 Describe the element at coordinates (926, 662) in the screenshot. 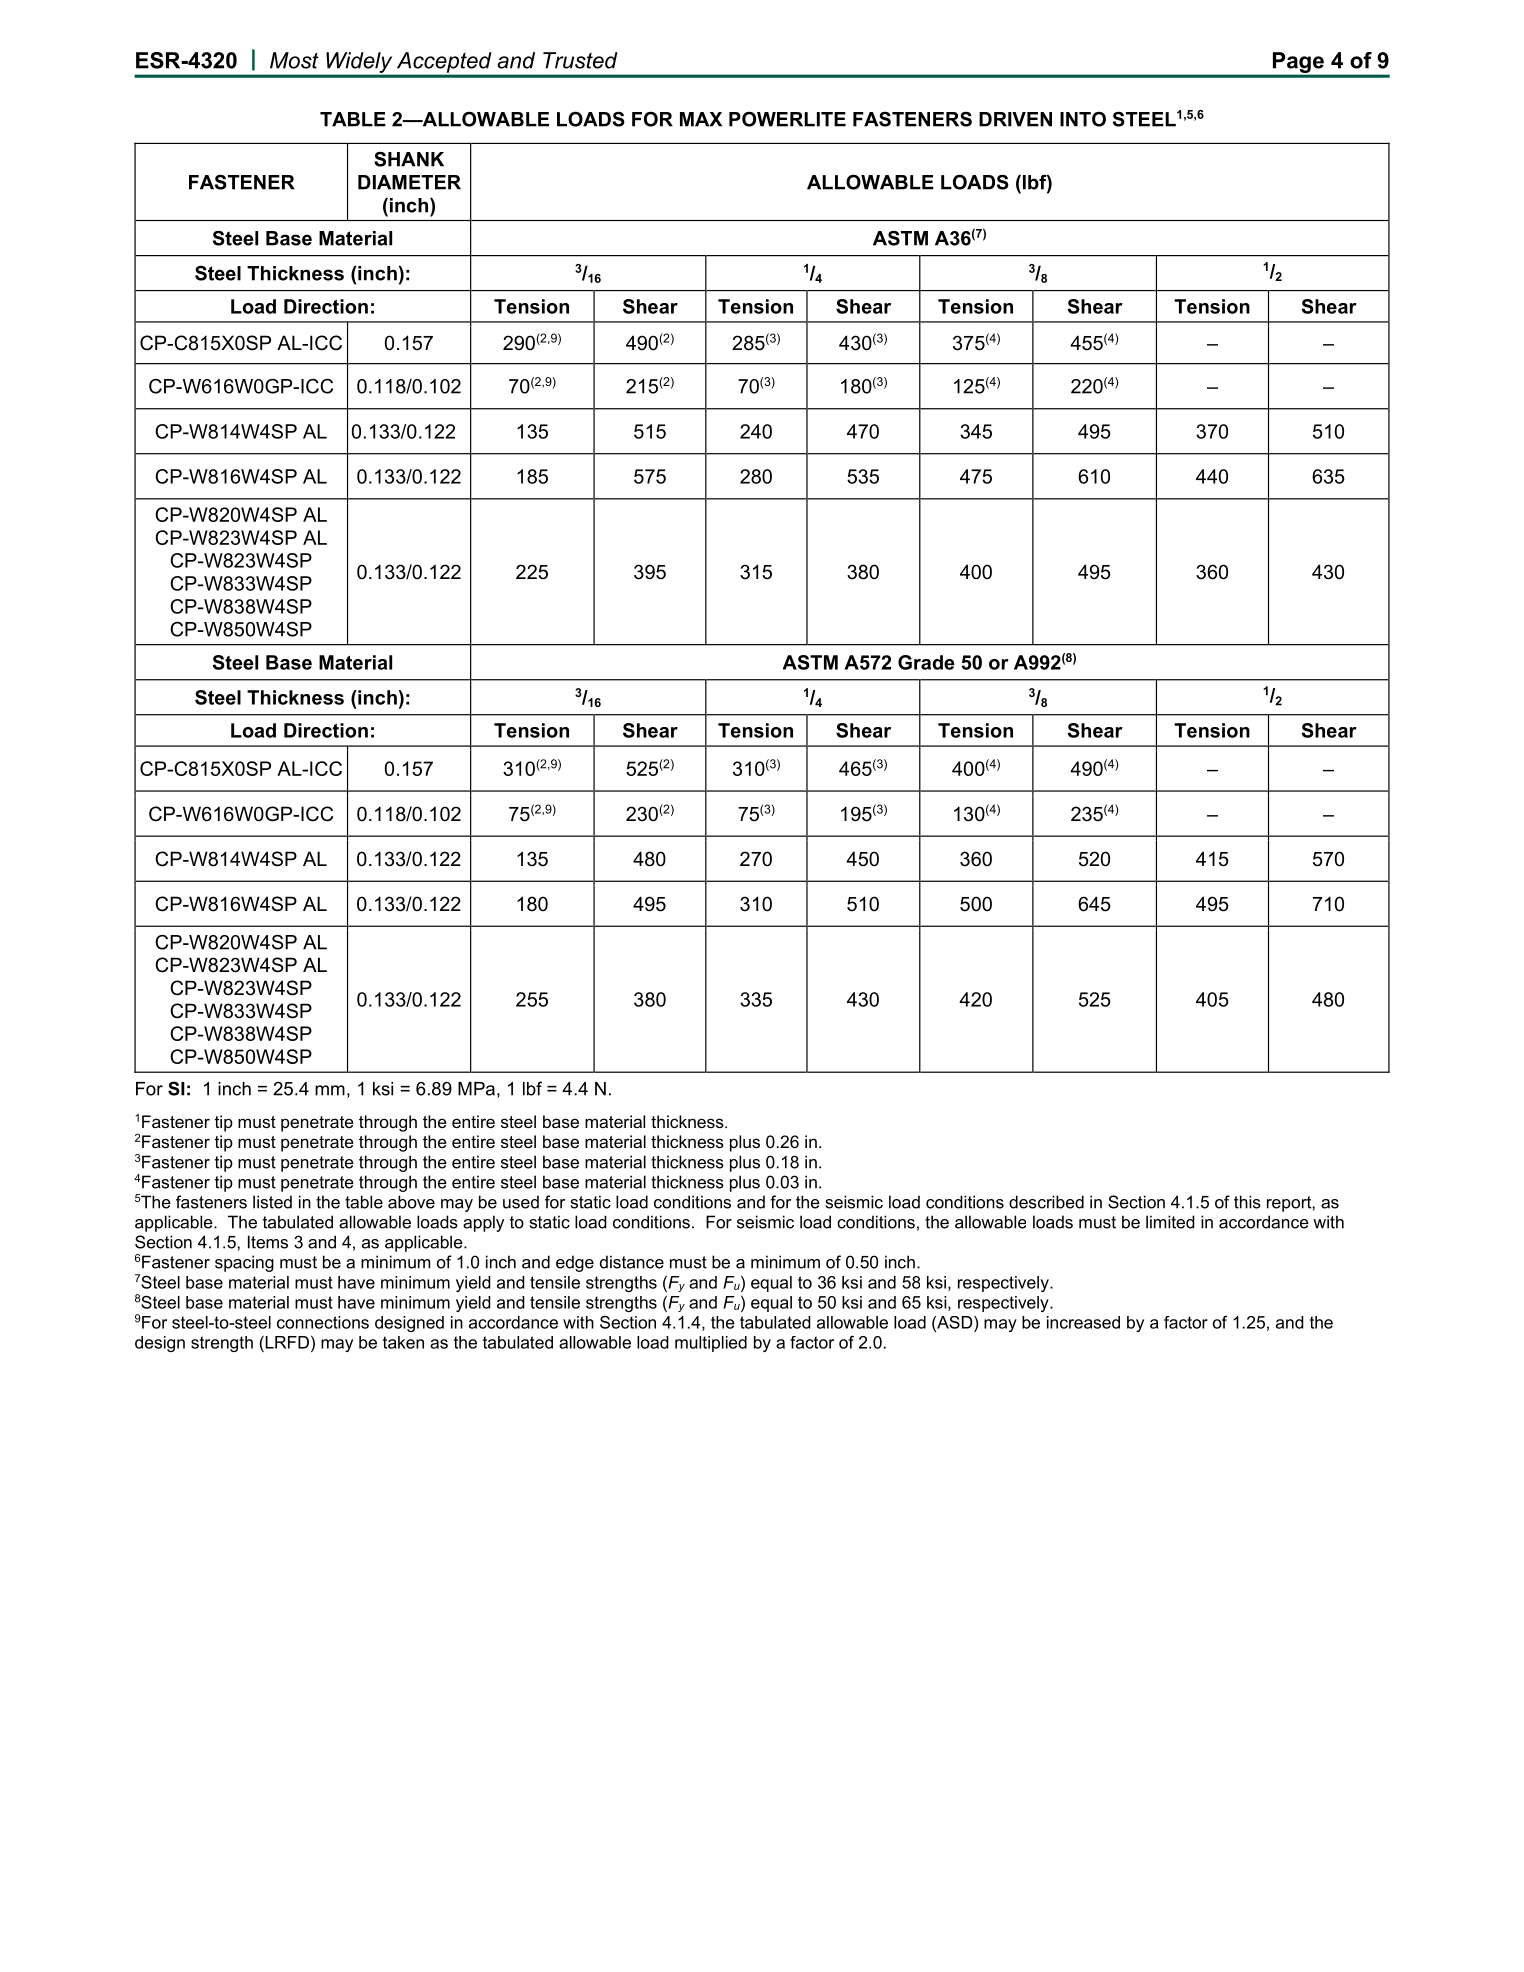

I see `Grade` at that location.
